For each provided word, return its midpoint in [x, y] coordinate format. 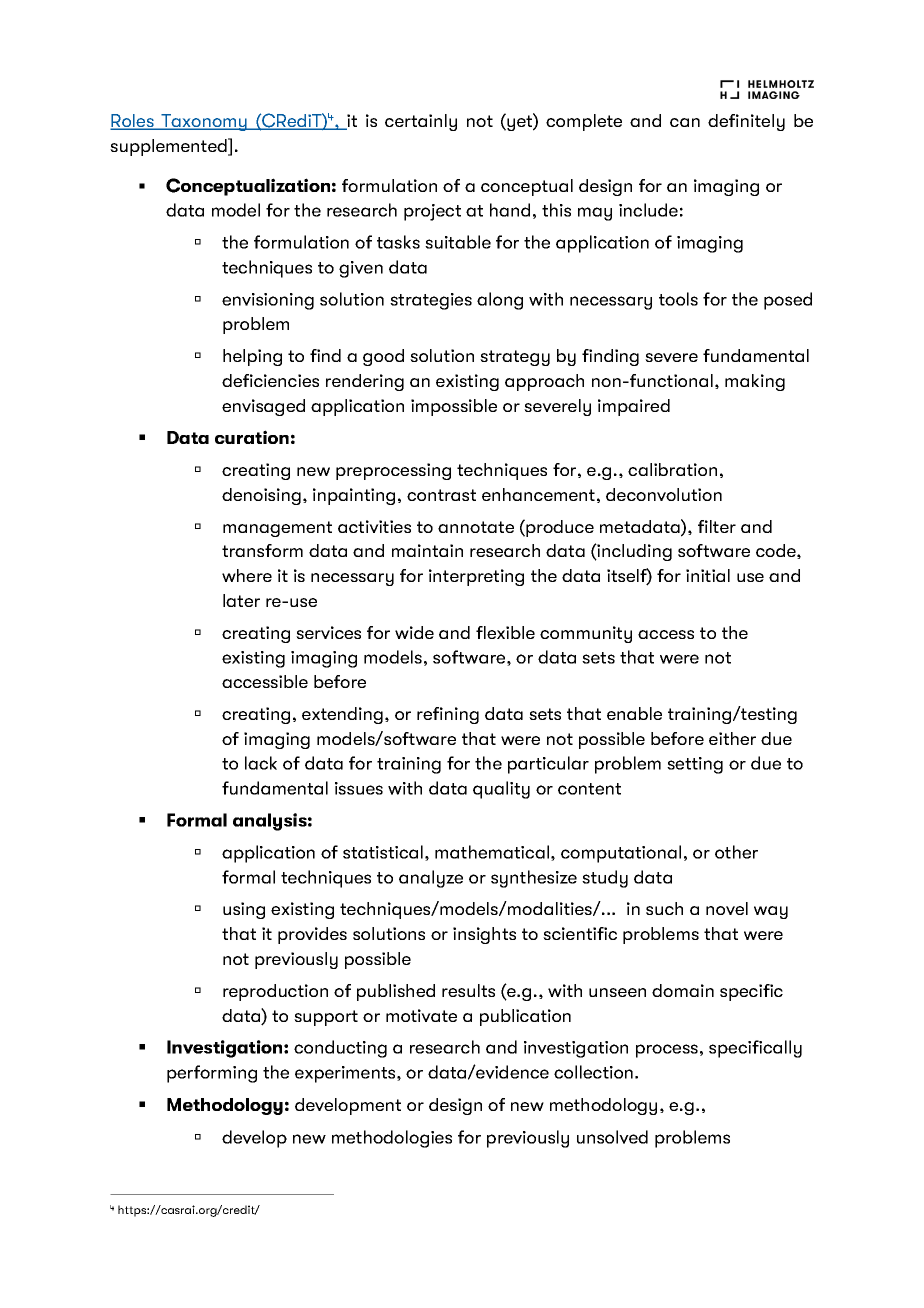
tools [678, 299]
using [244, 910]
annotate [476, 527]
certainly [421, 122]
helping [252, 357]
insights [484, 935]
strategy [515, 358]
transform [262, 550]
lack [261, 763]
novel [727, 908]
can [685, 122]
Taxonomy [204, 122]
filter [717, 526]
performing [212, 1074]
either [732, 738]
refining [448, 715]
